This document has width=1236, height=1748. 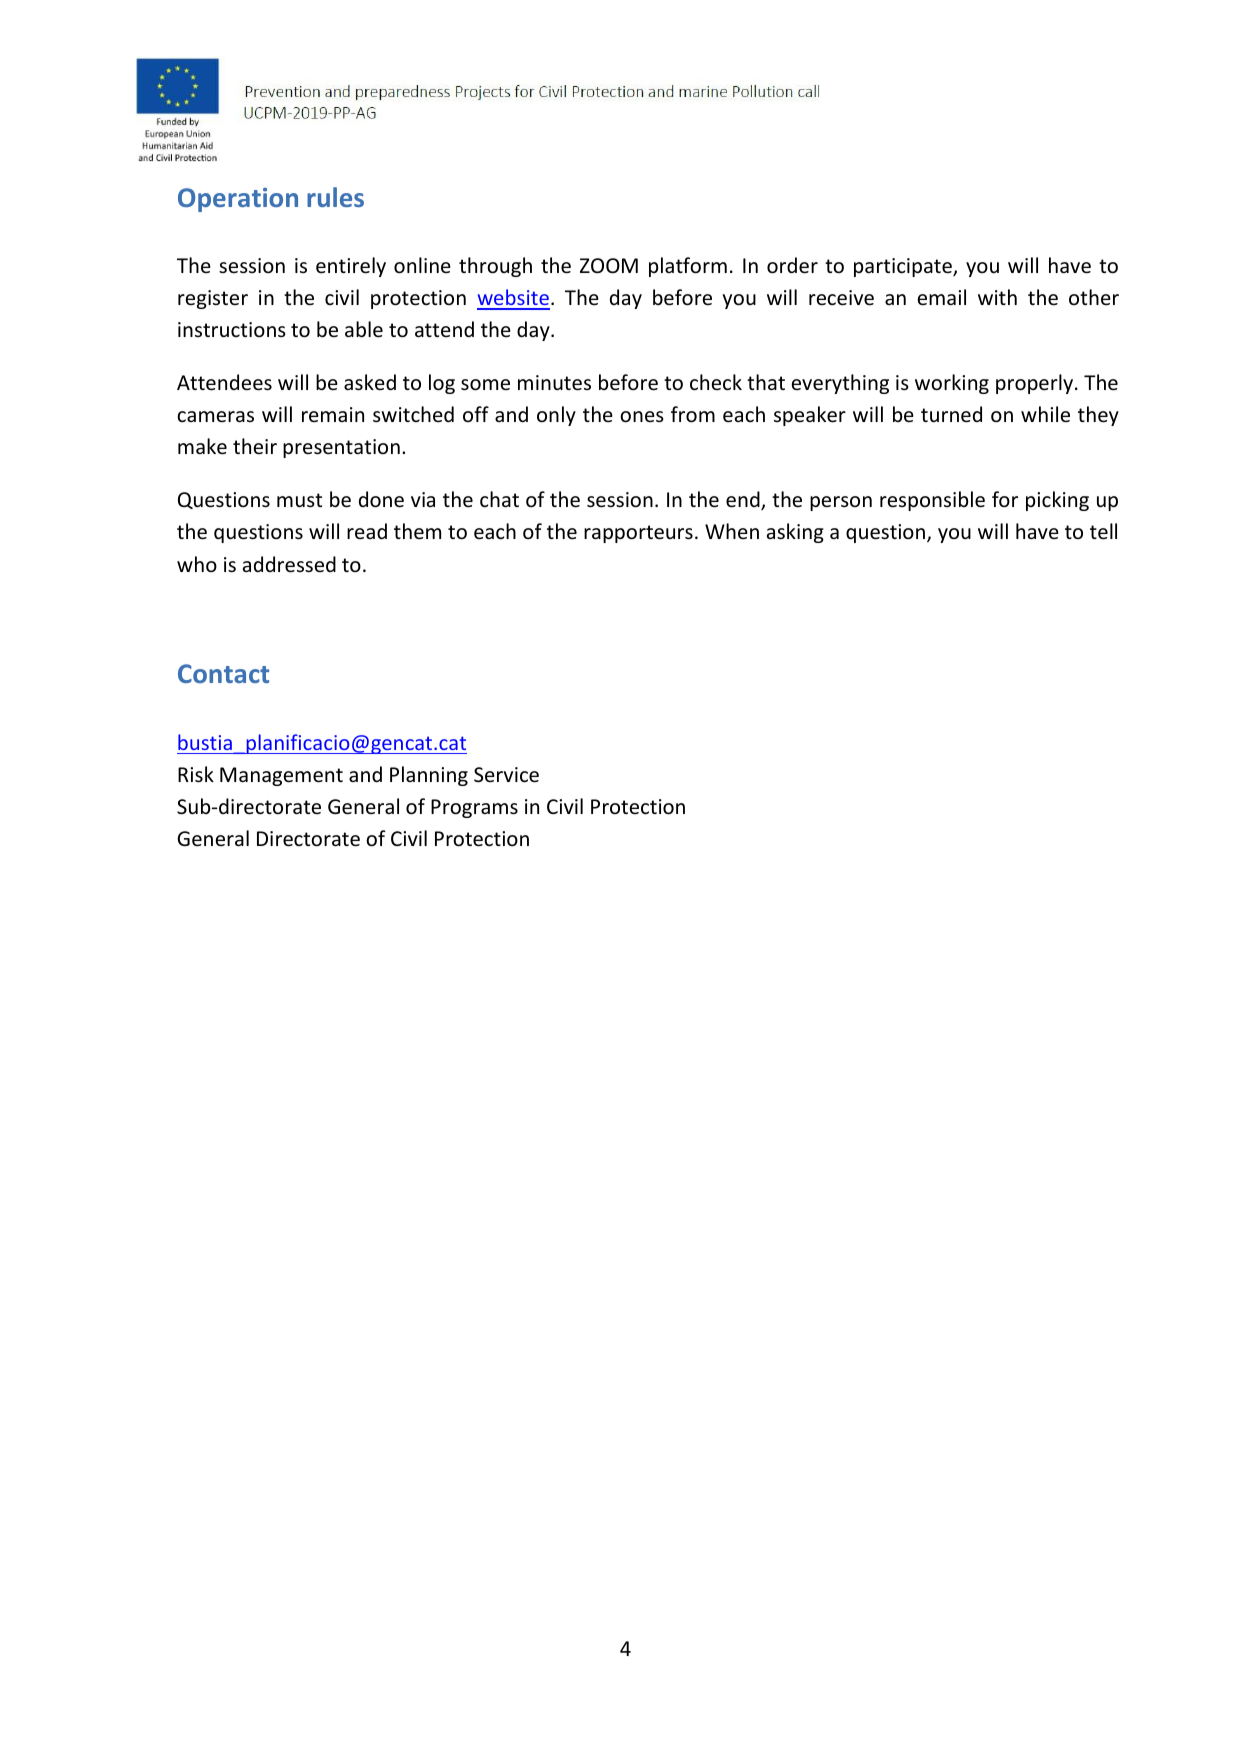 I want to click on participate, so click(x=904, y=267).
